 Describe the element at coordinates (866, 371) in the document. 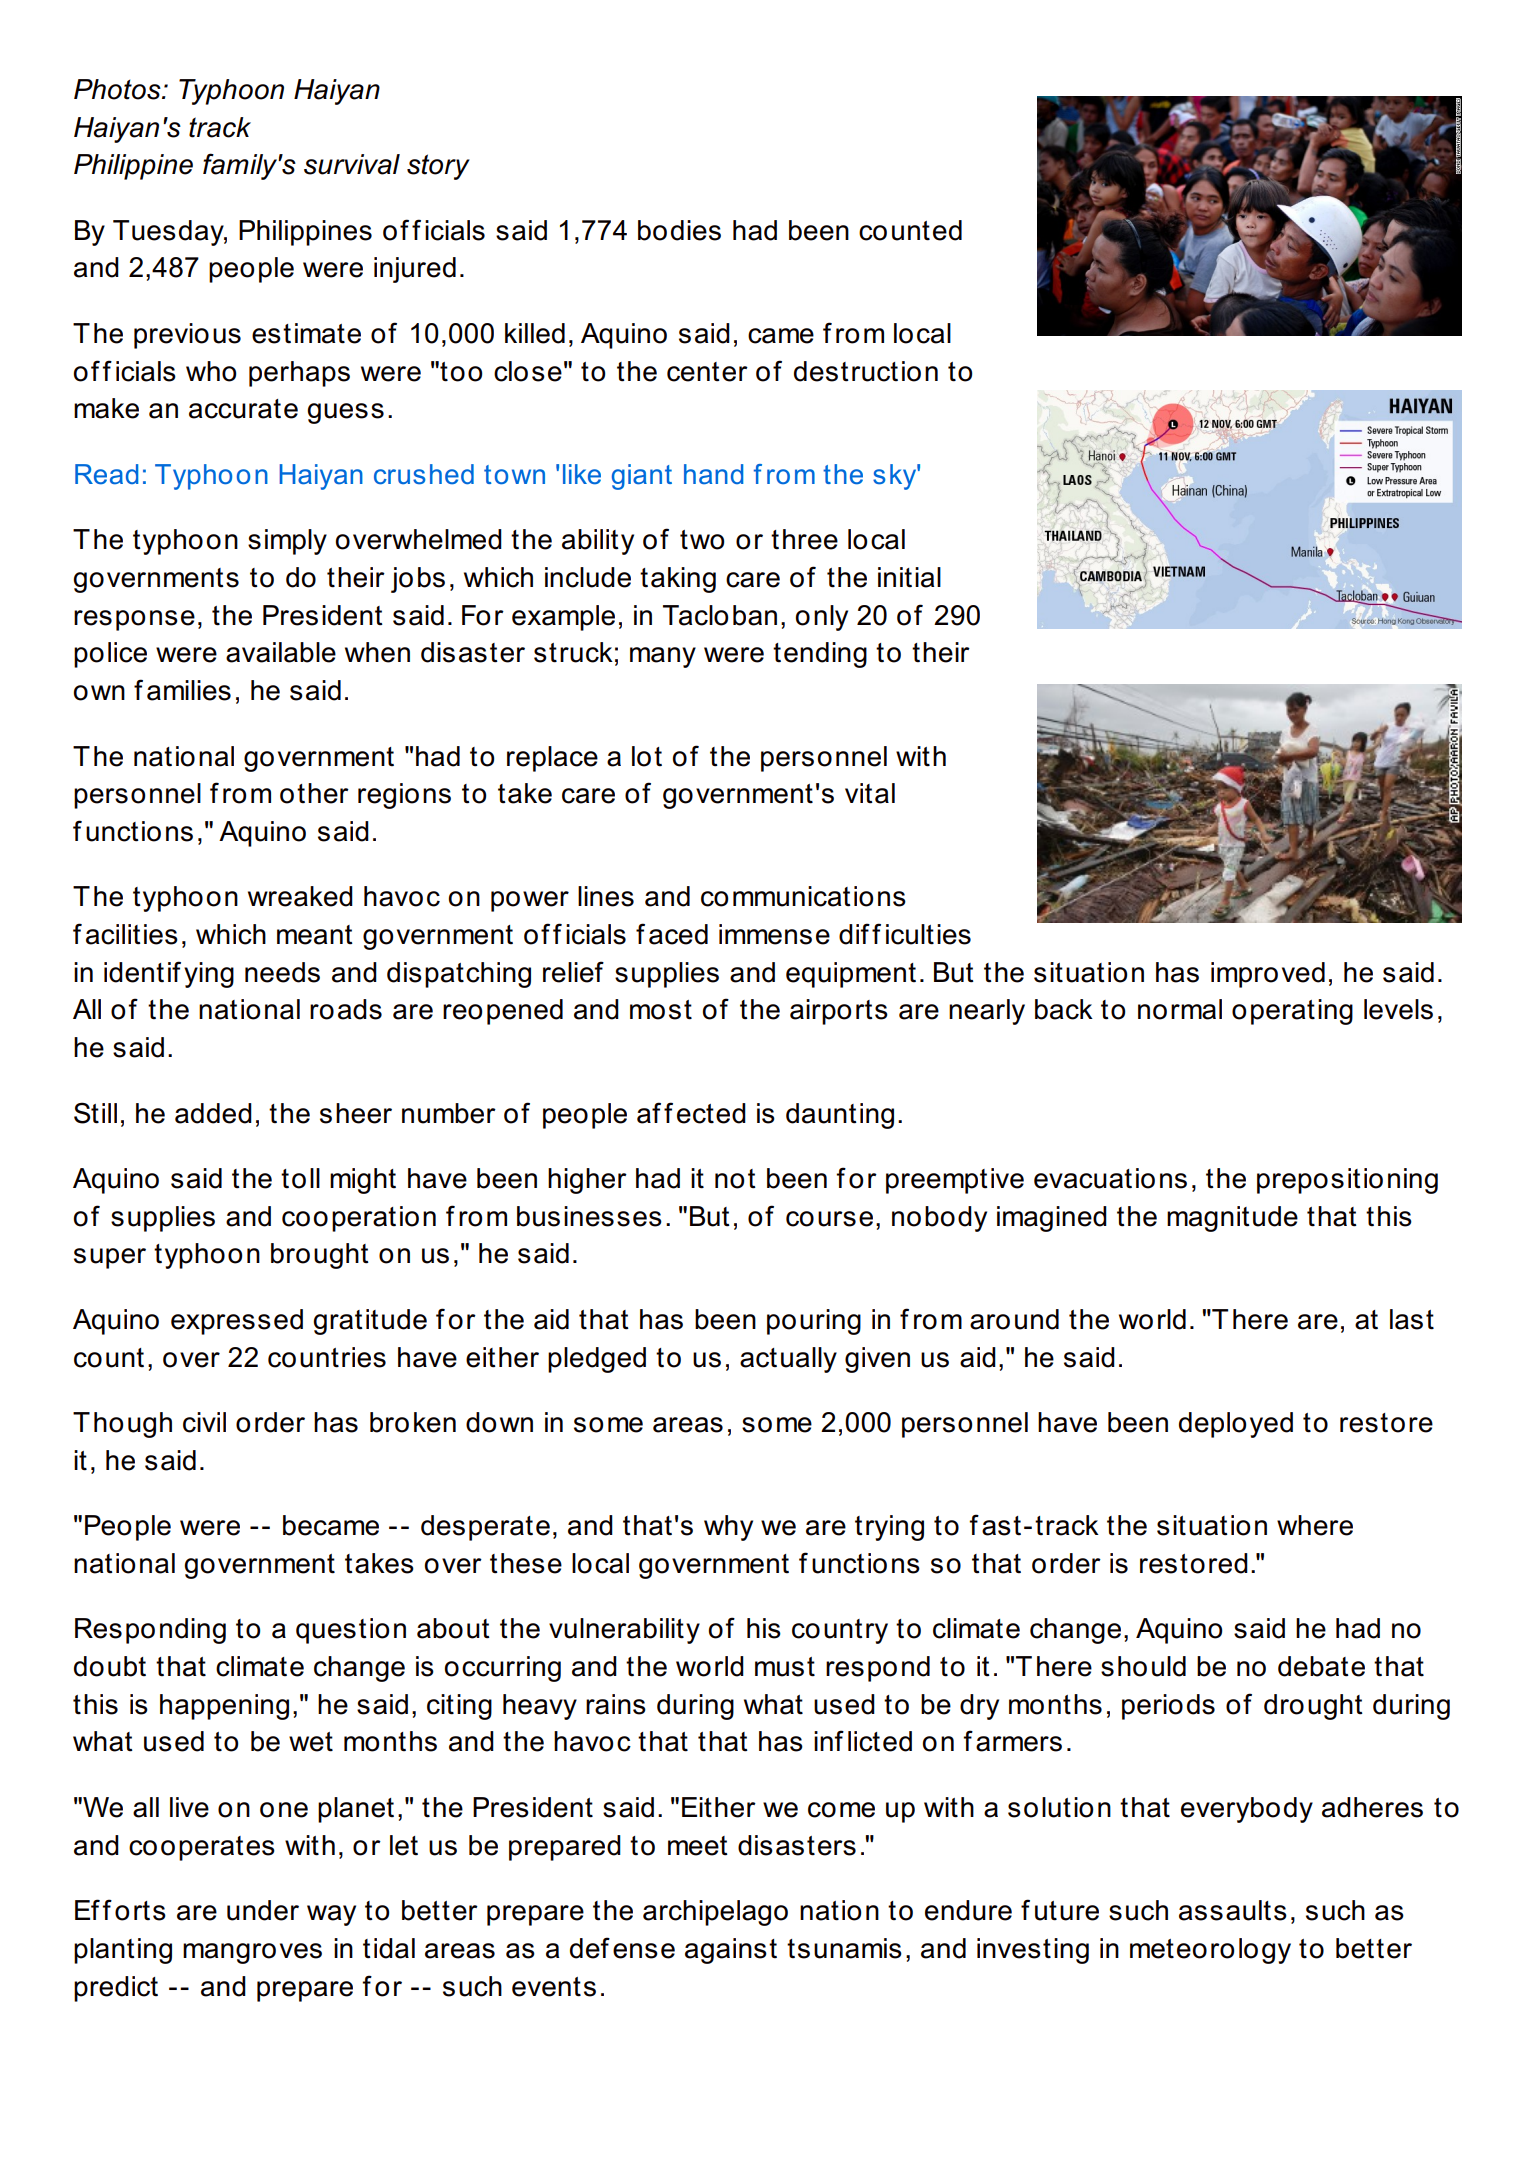

I see `destruction` at that location.
